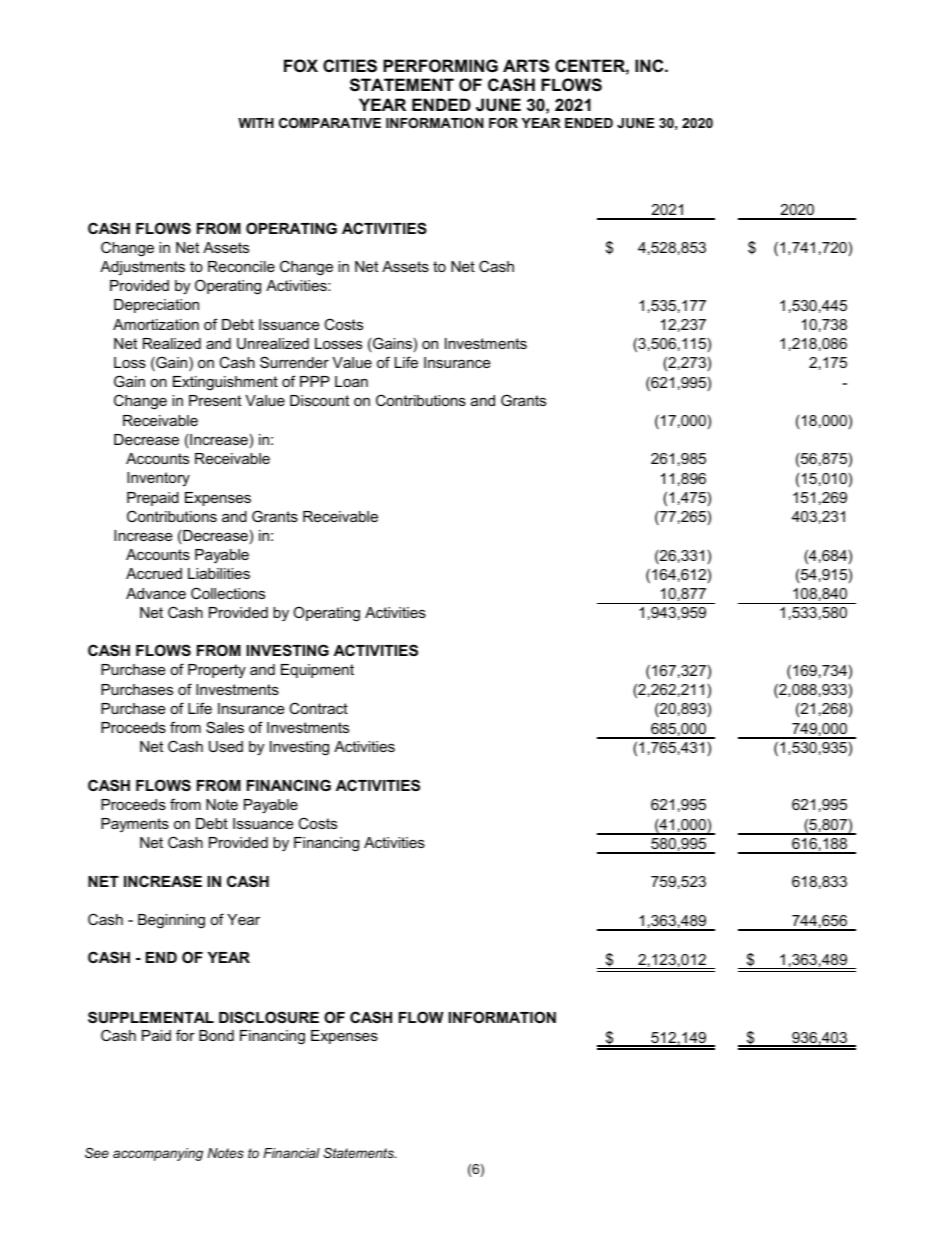 The height and width of the screenshot is (1233, 952). What do you see at coordinates (256, 123) in the screenshot?
I see `WITH` at bounding box center [256, 123].
